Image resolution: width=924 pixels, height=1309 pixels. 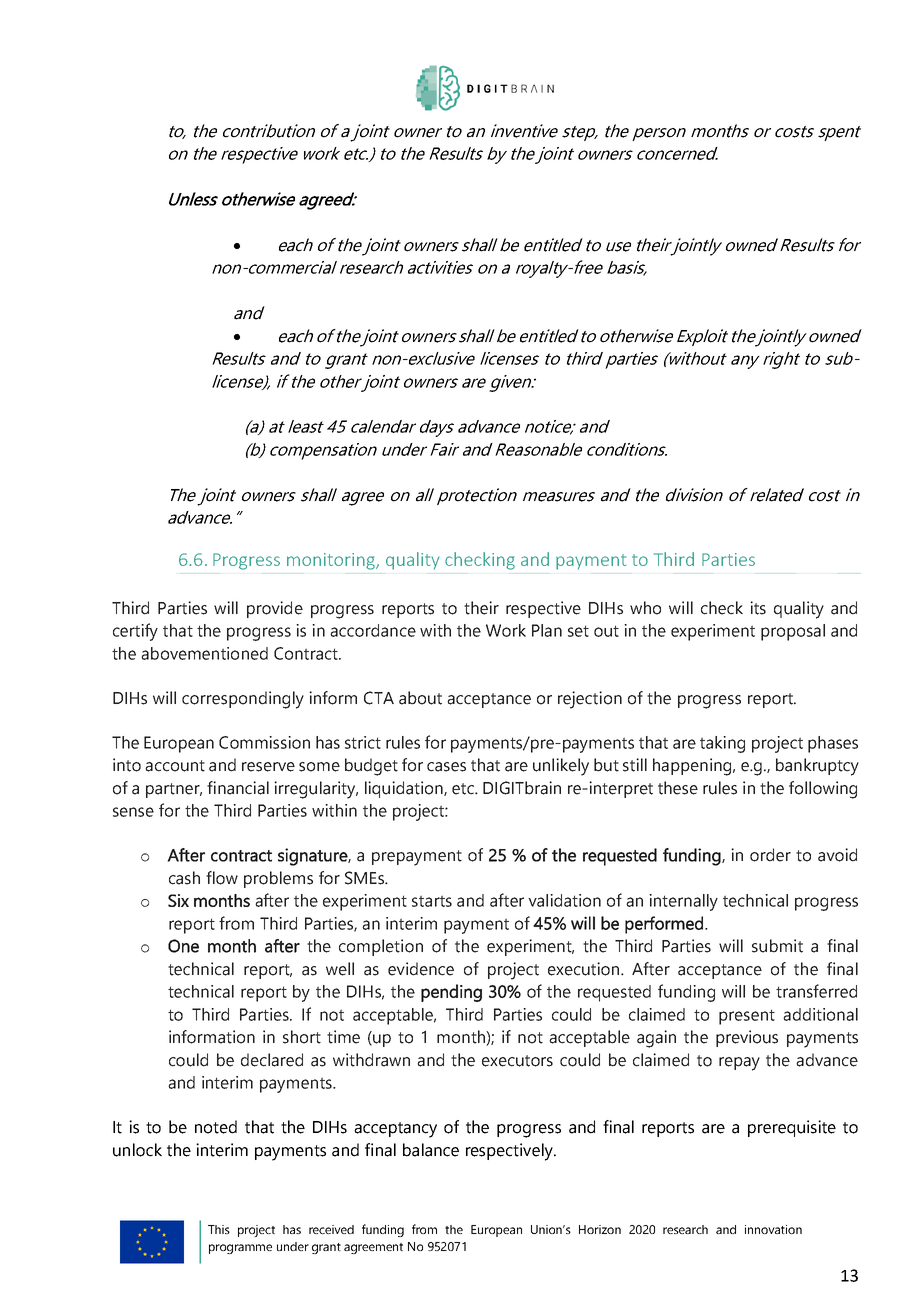 What do you see at coordinates (770, 855) in the screenshot?
I see `order` at bounding box center [770, 855].
